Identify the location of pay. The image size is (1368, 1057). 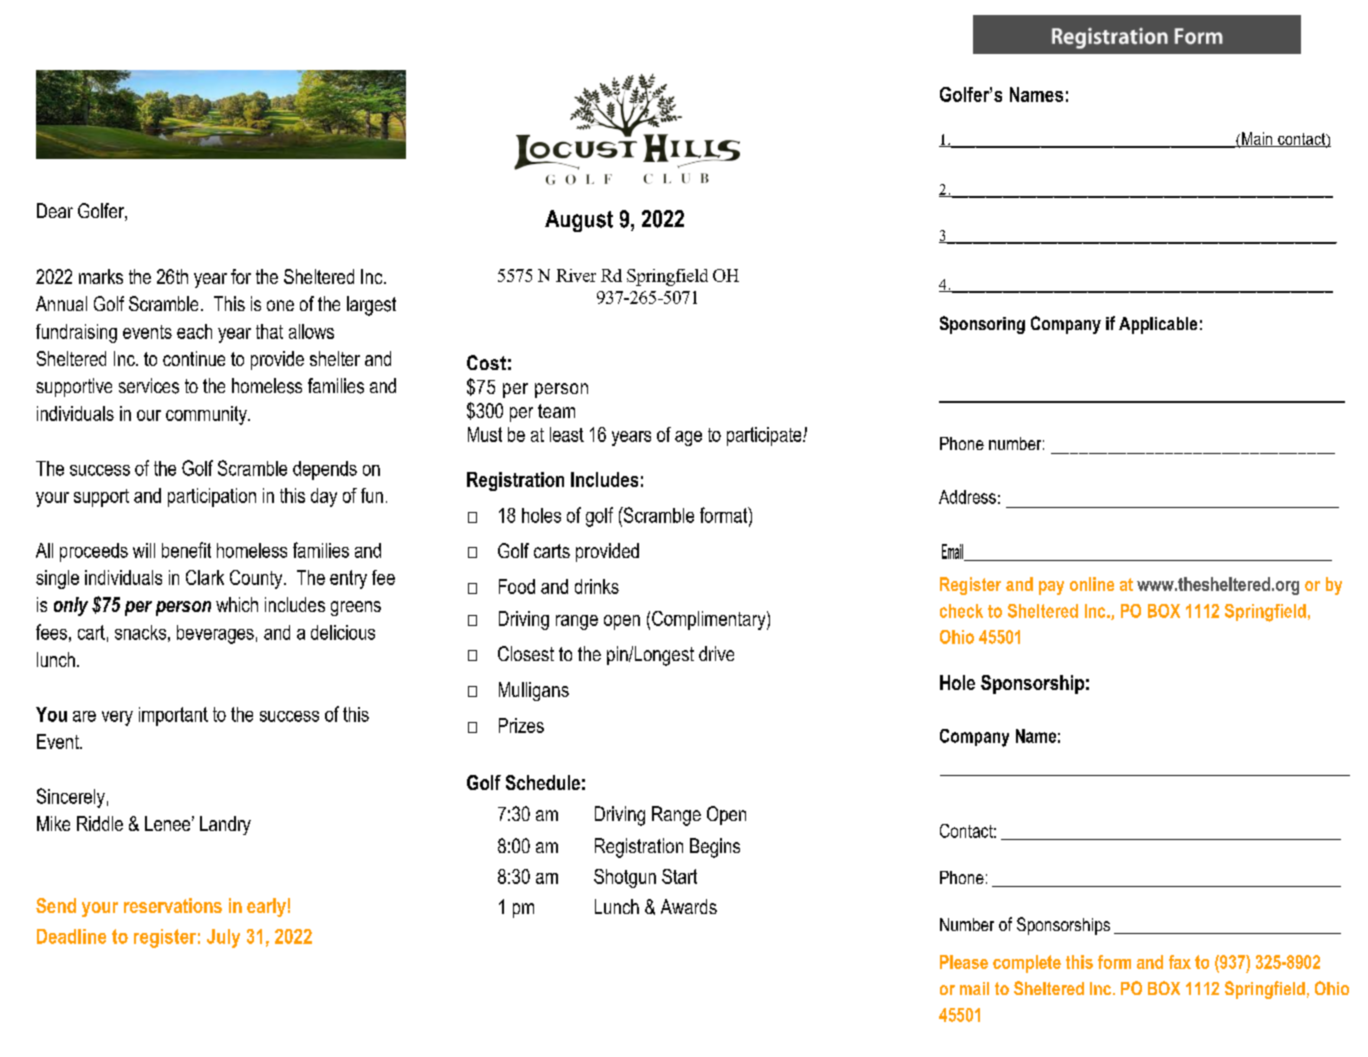
(1051, 588).
